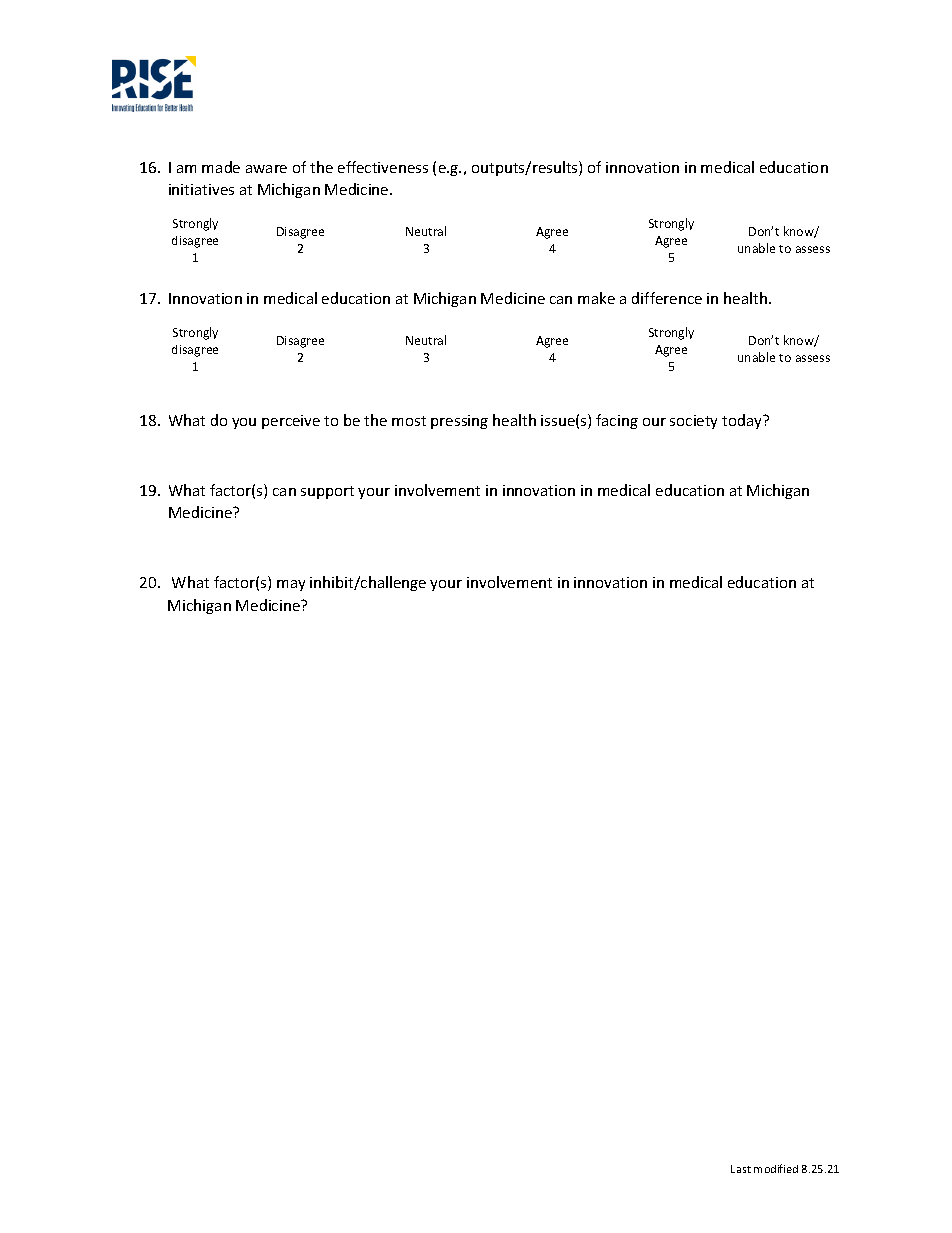 This screenshot has height=1233, width=952. I want to click on Last, so click(741, 1169).
